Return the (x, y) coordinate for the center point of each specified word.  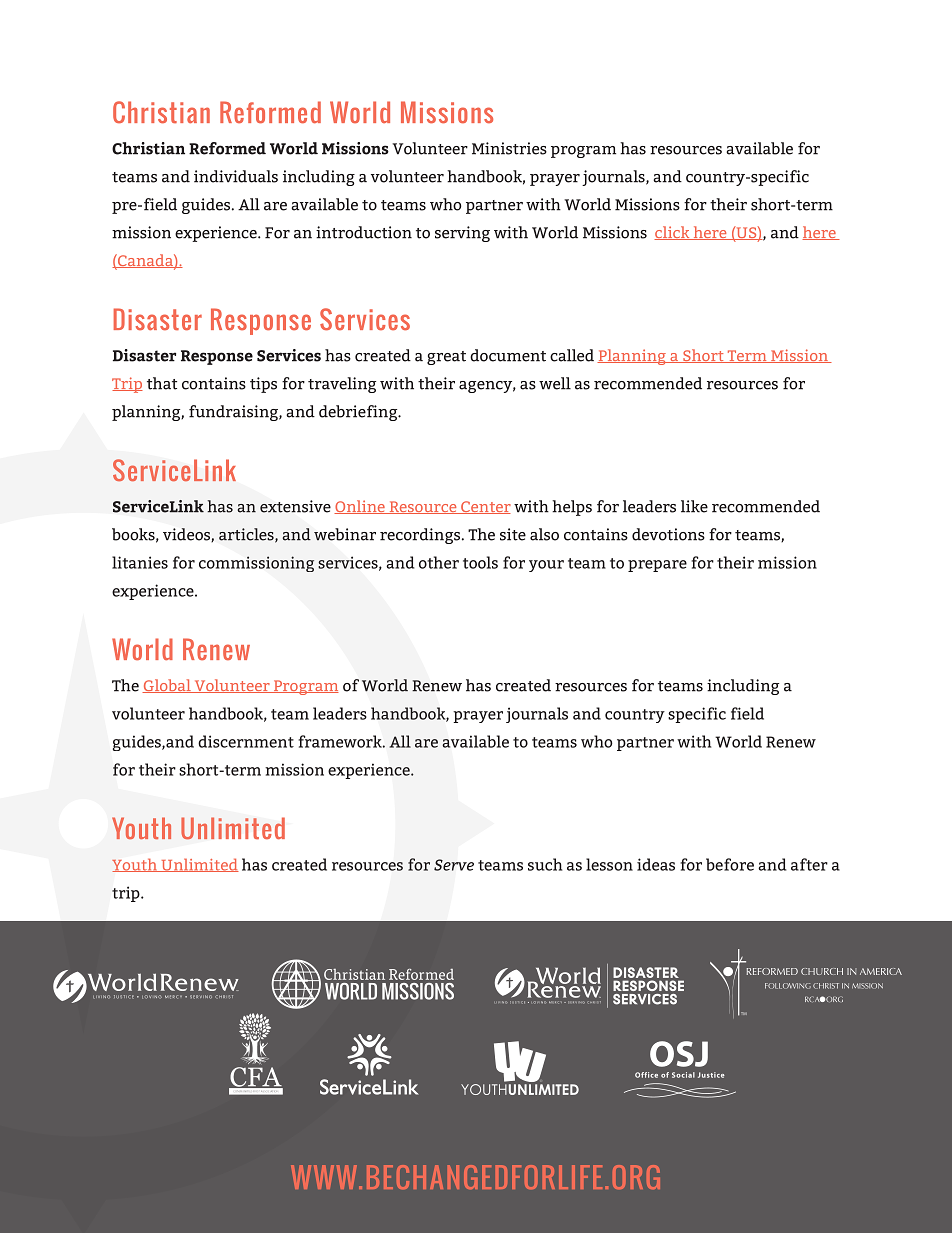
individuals (236, 176)
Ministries (509, 148)
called (572, 355)
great (446, 358)
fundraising (234, 413)
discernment (246, 741)
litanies (140, 562)
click (673, 233)
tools (480, 562)
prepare (657, 566)
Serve (454, 865)
